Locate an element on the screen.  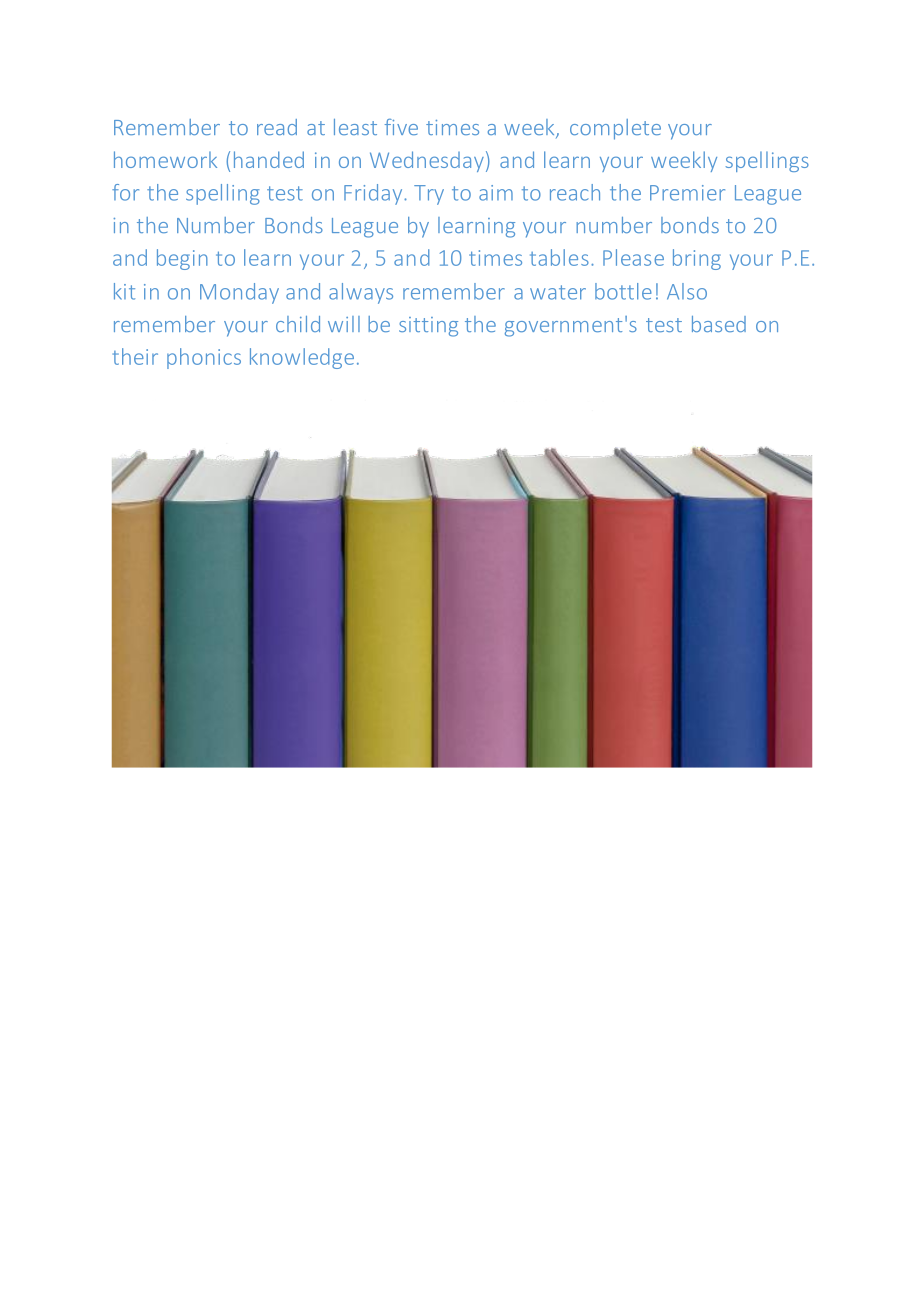
based is located at coordinates (719, 324).
